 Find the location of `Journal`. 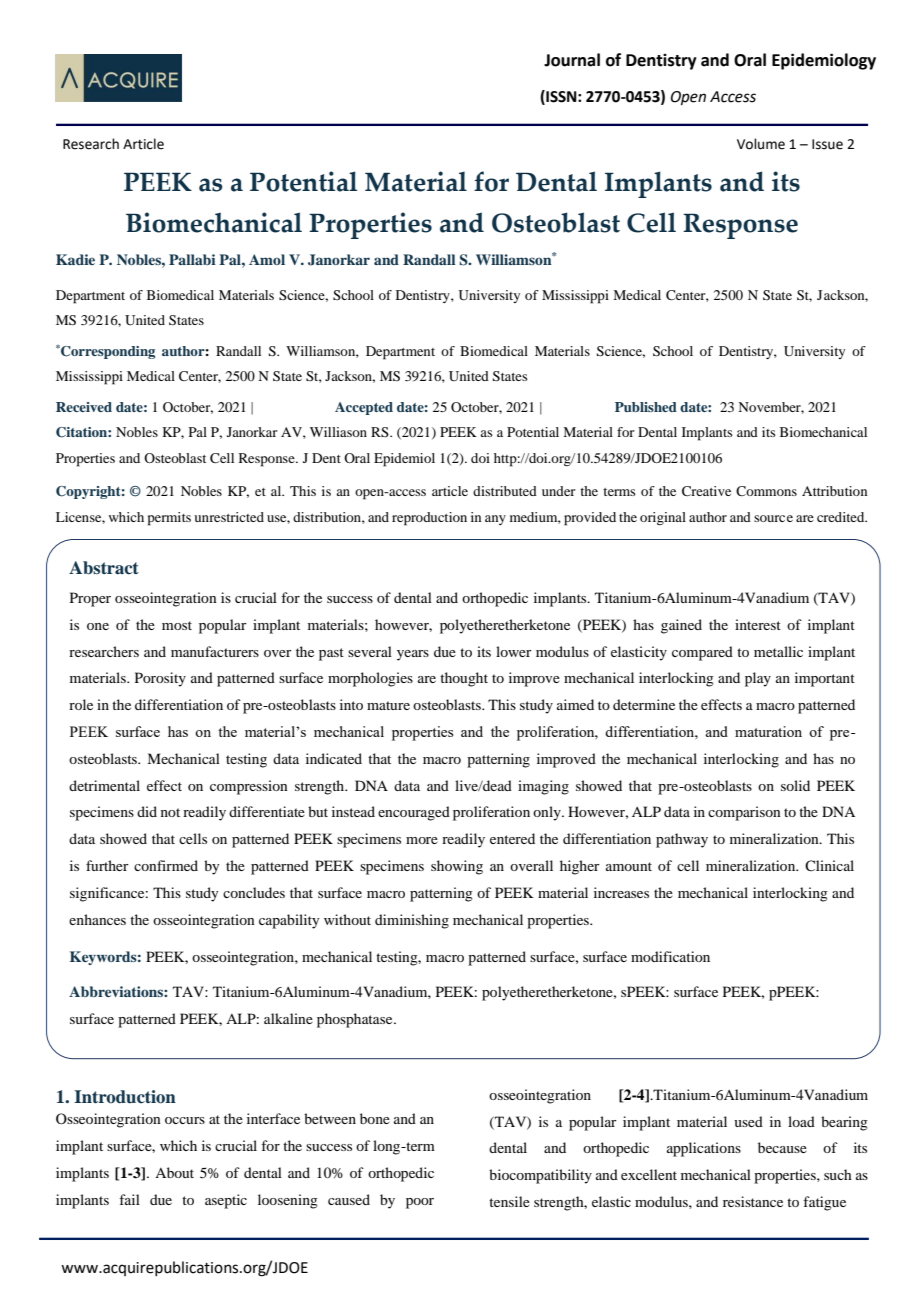

Journal is located at coordinates (572, 60).
